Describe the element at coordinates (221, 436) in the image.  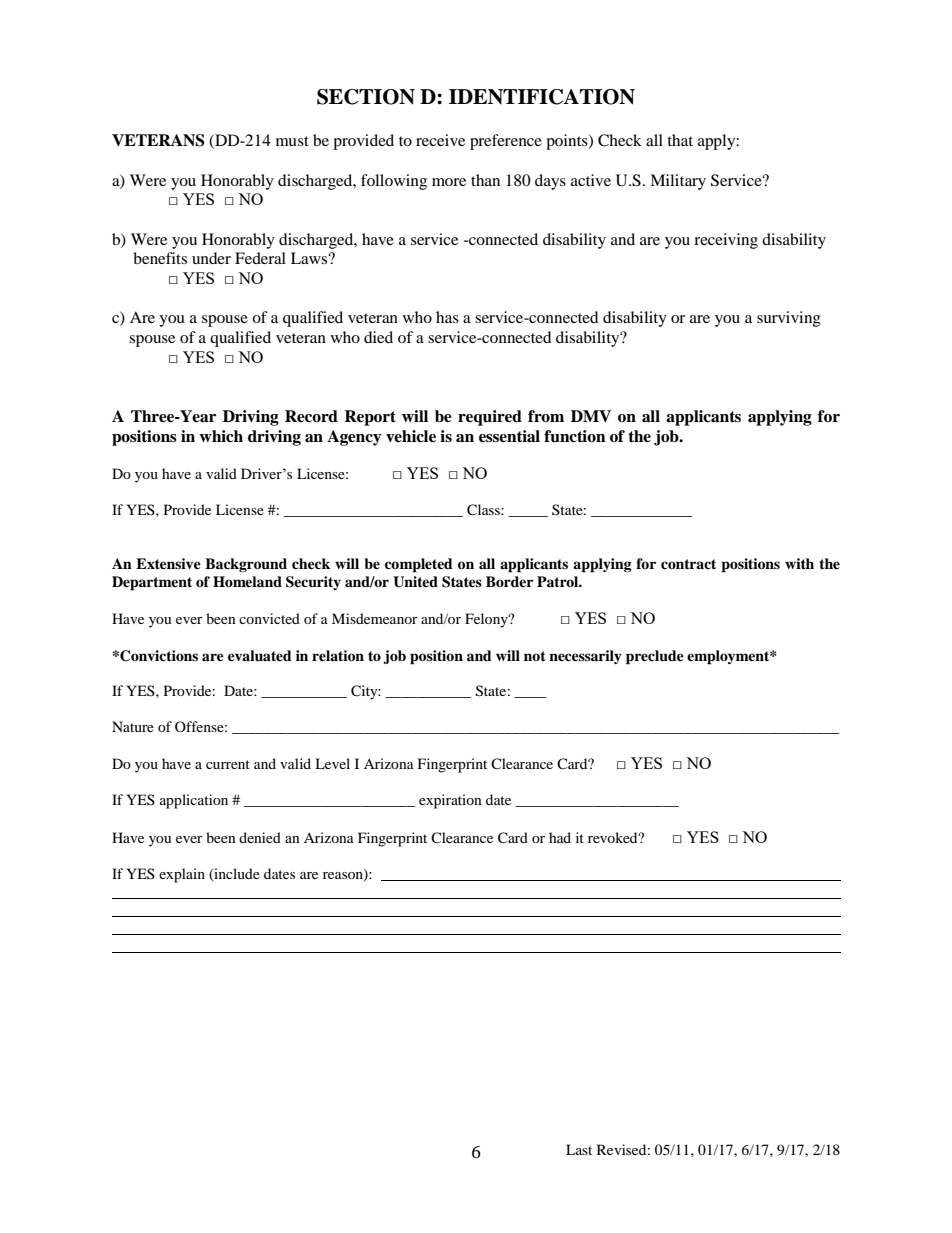
I see `which` at that location.
